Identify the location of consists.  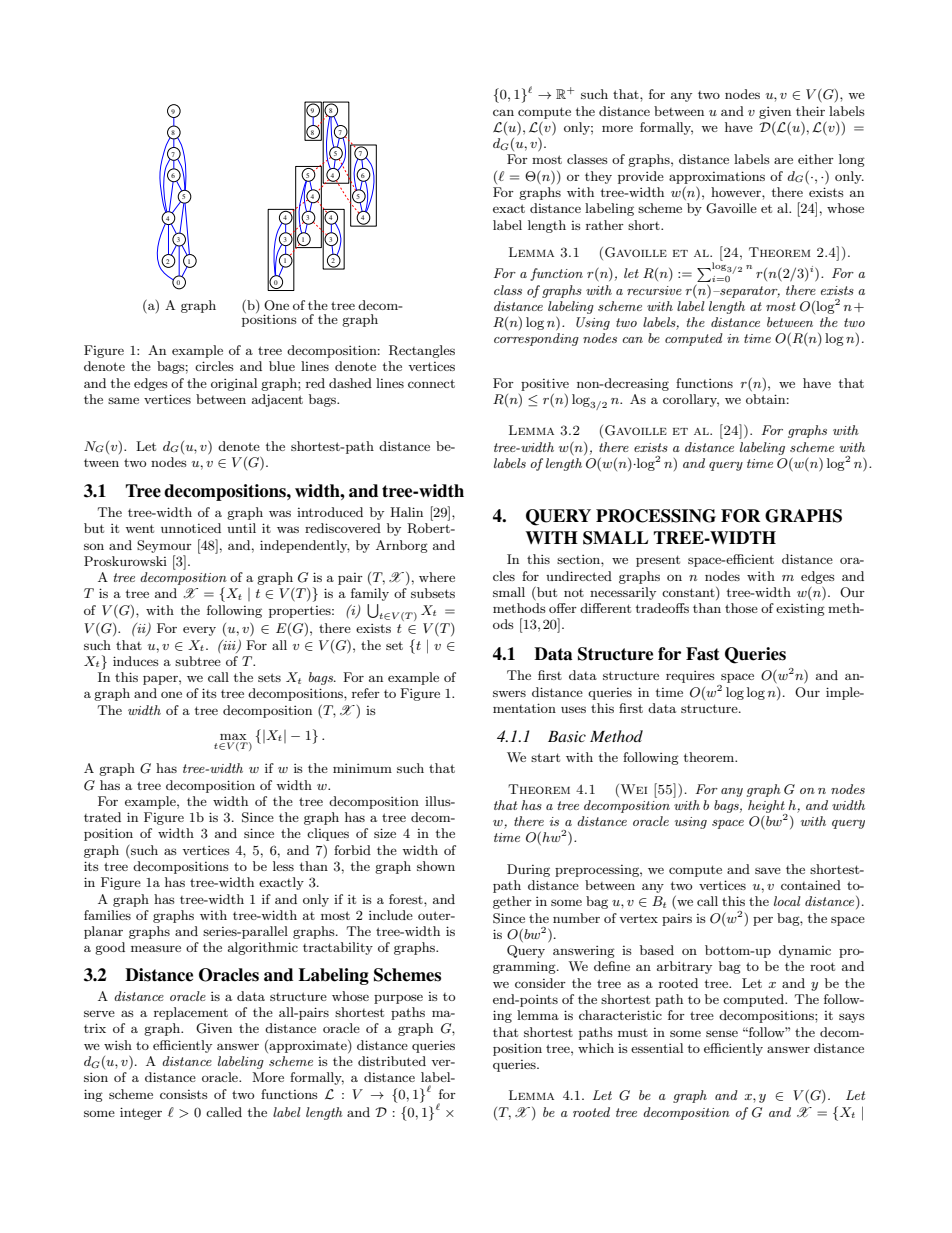
(184, 1094).
